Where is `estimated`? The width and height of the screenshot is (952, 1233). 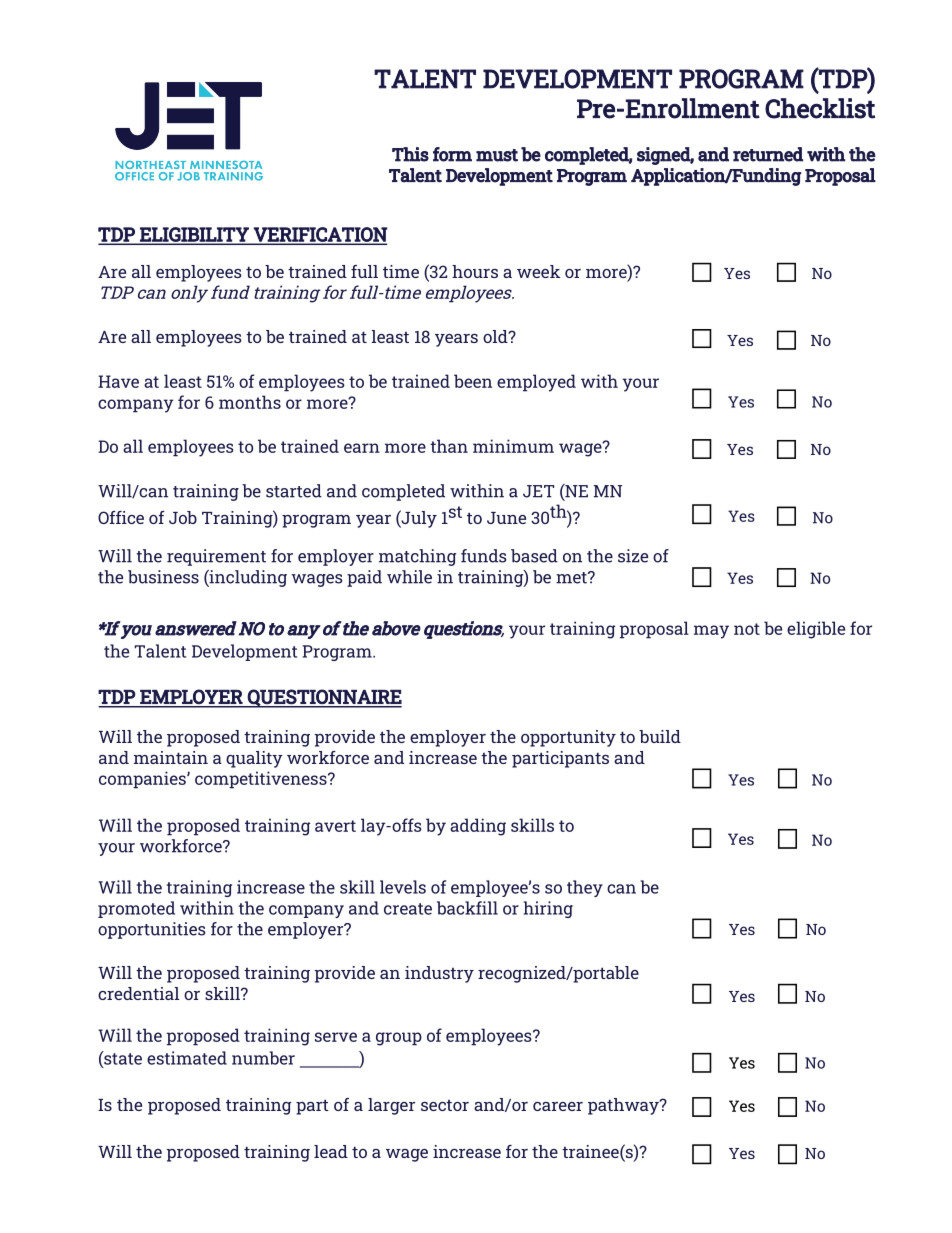 estimated is located at coordinates (187, 1058).
